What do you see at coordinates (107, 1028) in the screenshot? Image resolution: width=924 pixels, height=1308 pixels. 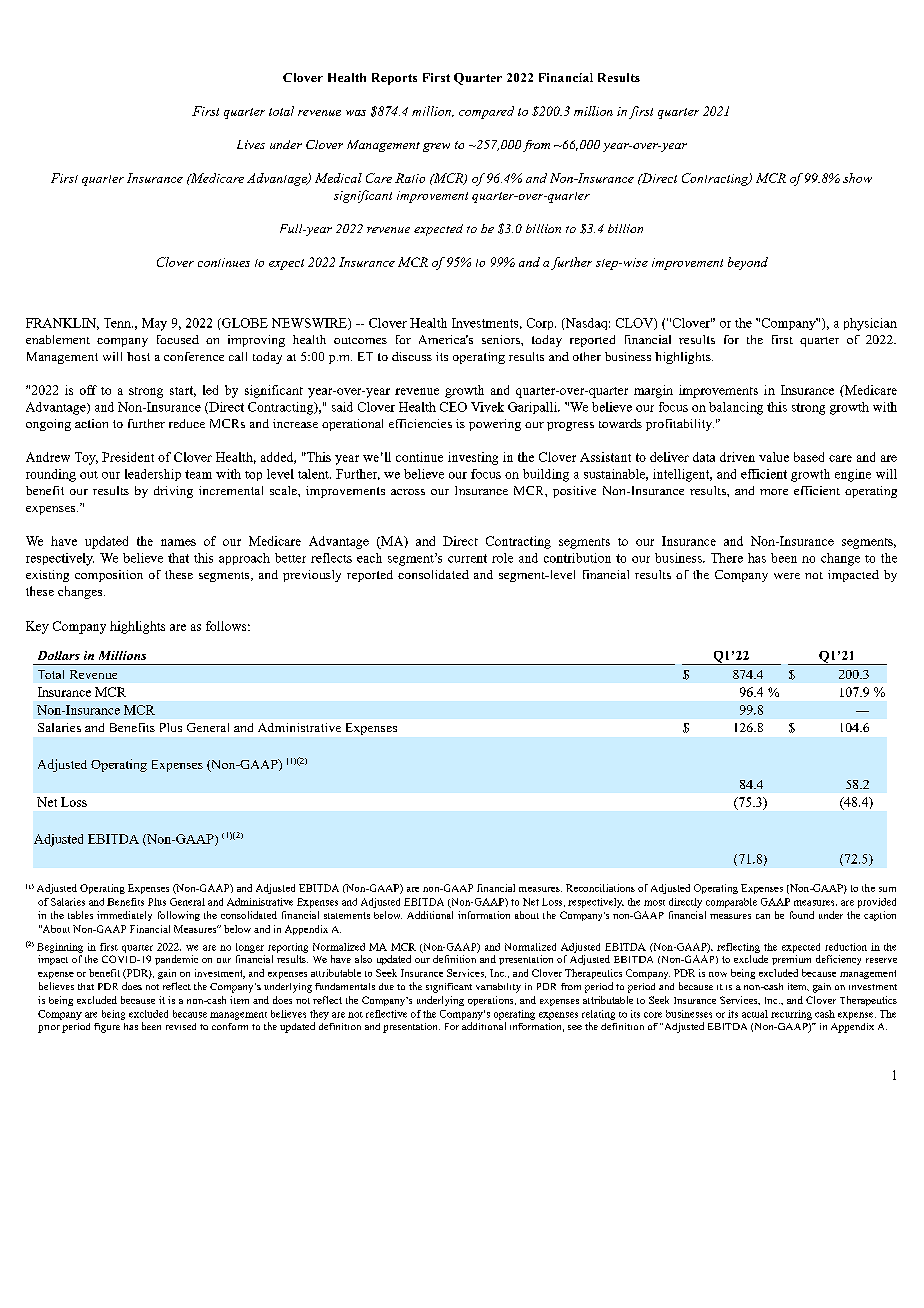 I see `figure` at bounding box center [107, 1028].
